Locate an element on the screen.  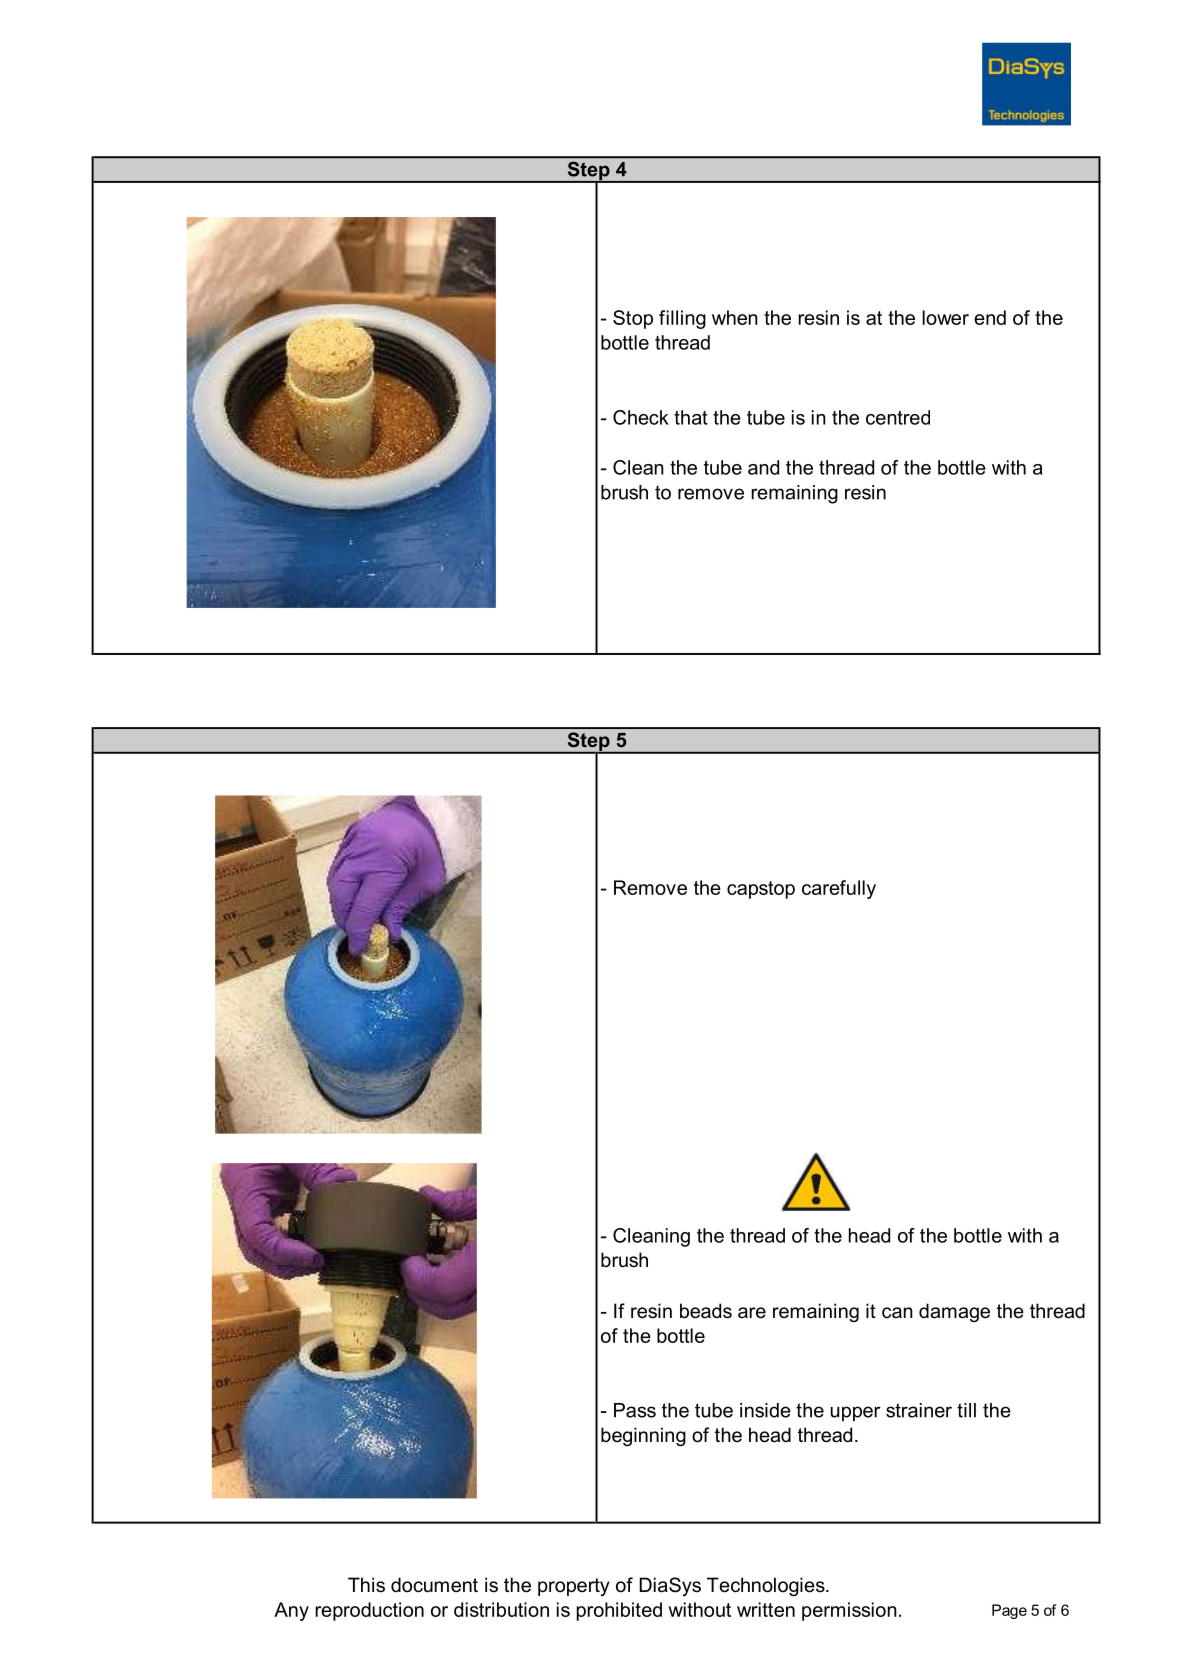
centred is located at coordinates (898, 417).
